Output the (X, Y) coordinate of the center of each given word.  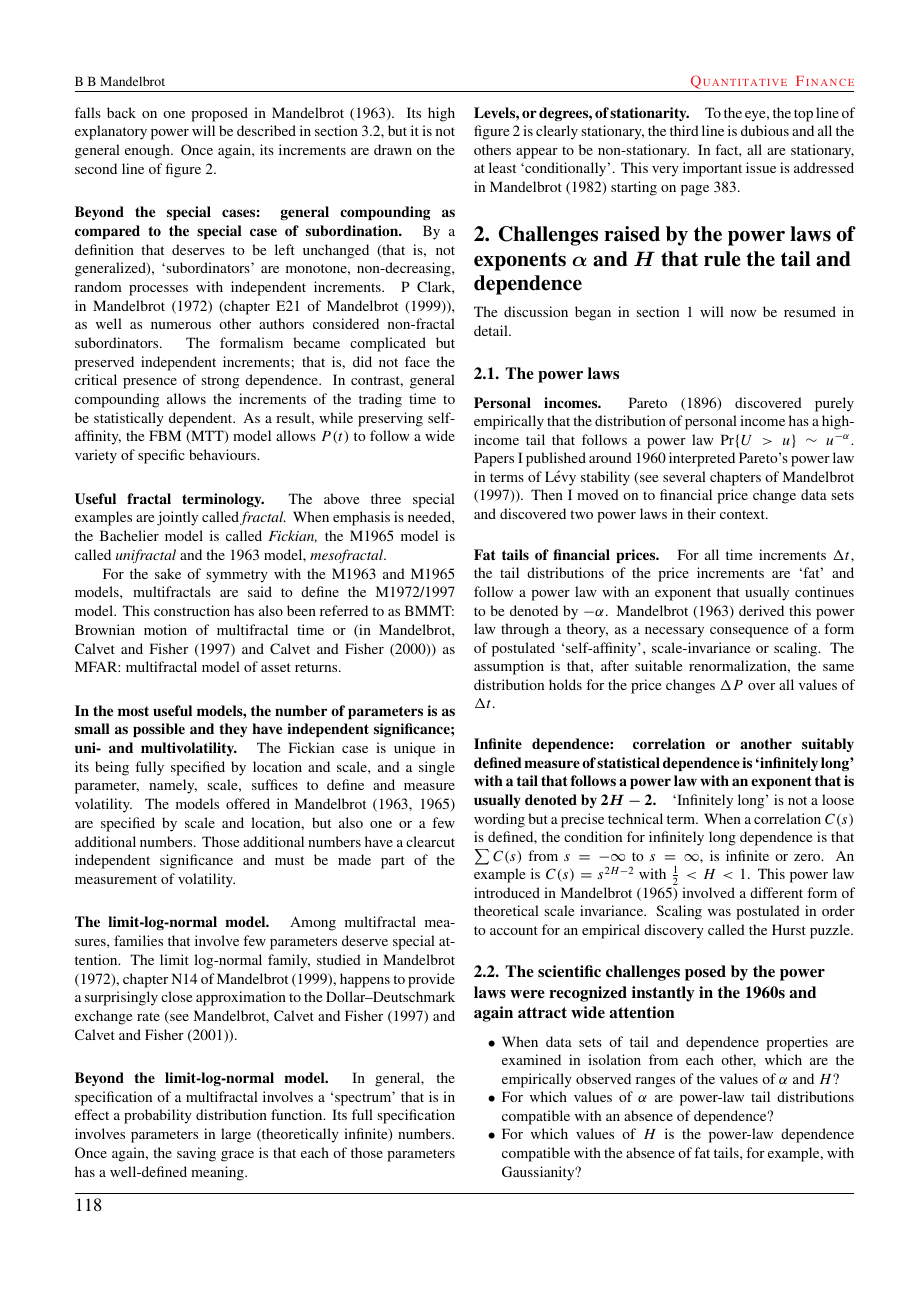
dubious (765, 130)
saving (196, 1154)
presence (150, 383)
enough (148, 151)
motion (165, 629)
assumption (509, 667)
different (776, 892)
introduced (507, 892)
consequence (749, 632)
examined (531, 1059)
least (502, 167)
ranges (655, 1082)
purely (834, 404)
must (289, 860)
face (417, 361)
